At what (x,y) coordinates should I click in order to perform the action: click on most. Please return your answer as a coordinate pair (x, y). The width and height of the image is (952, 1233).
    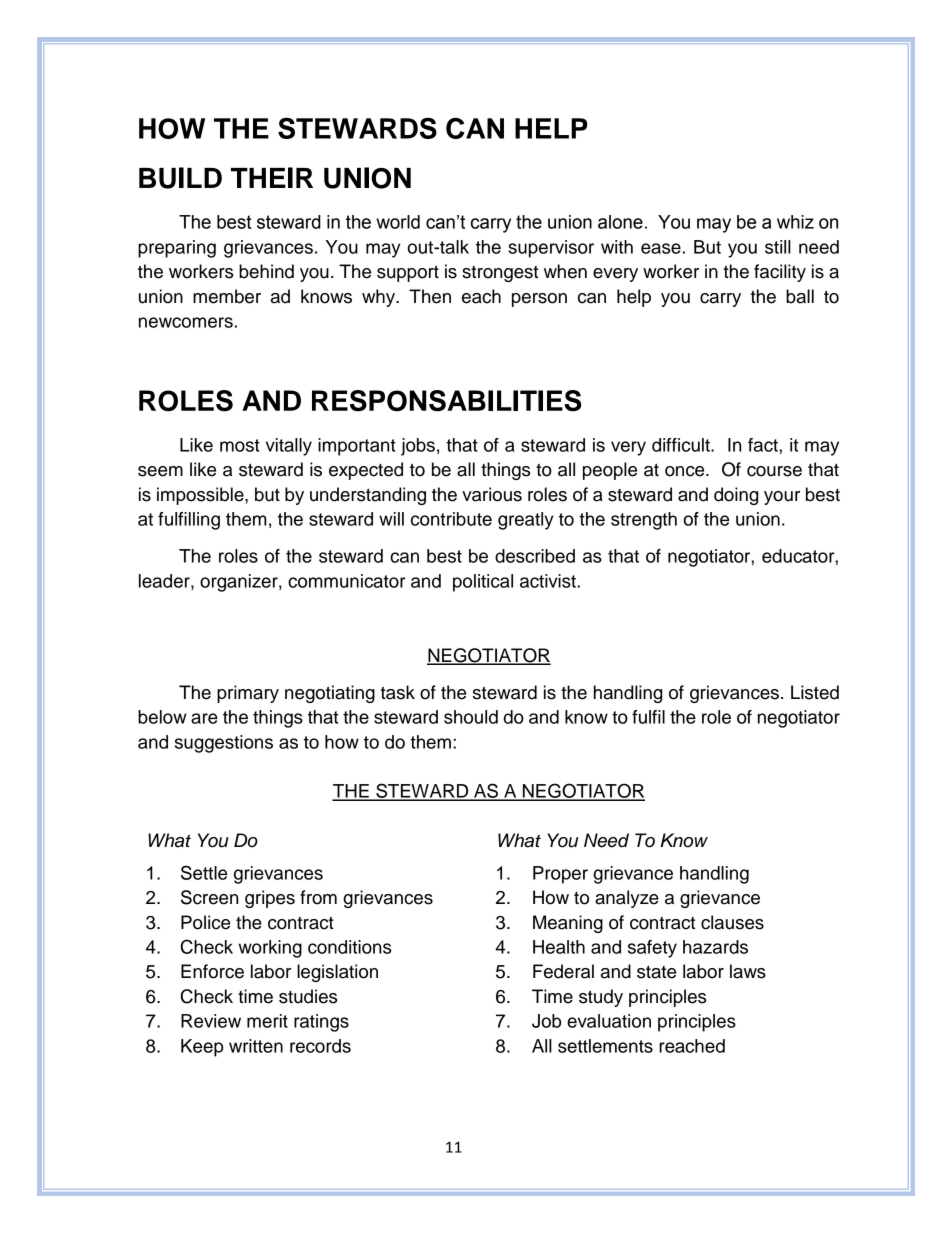
    Looking at the image, I should click on (240, 445).
